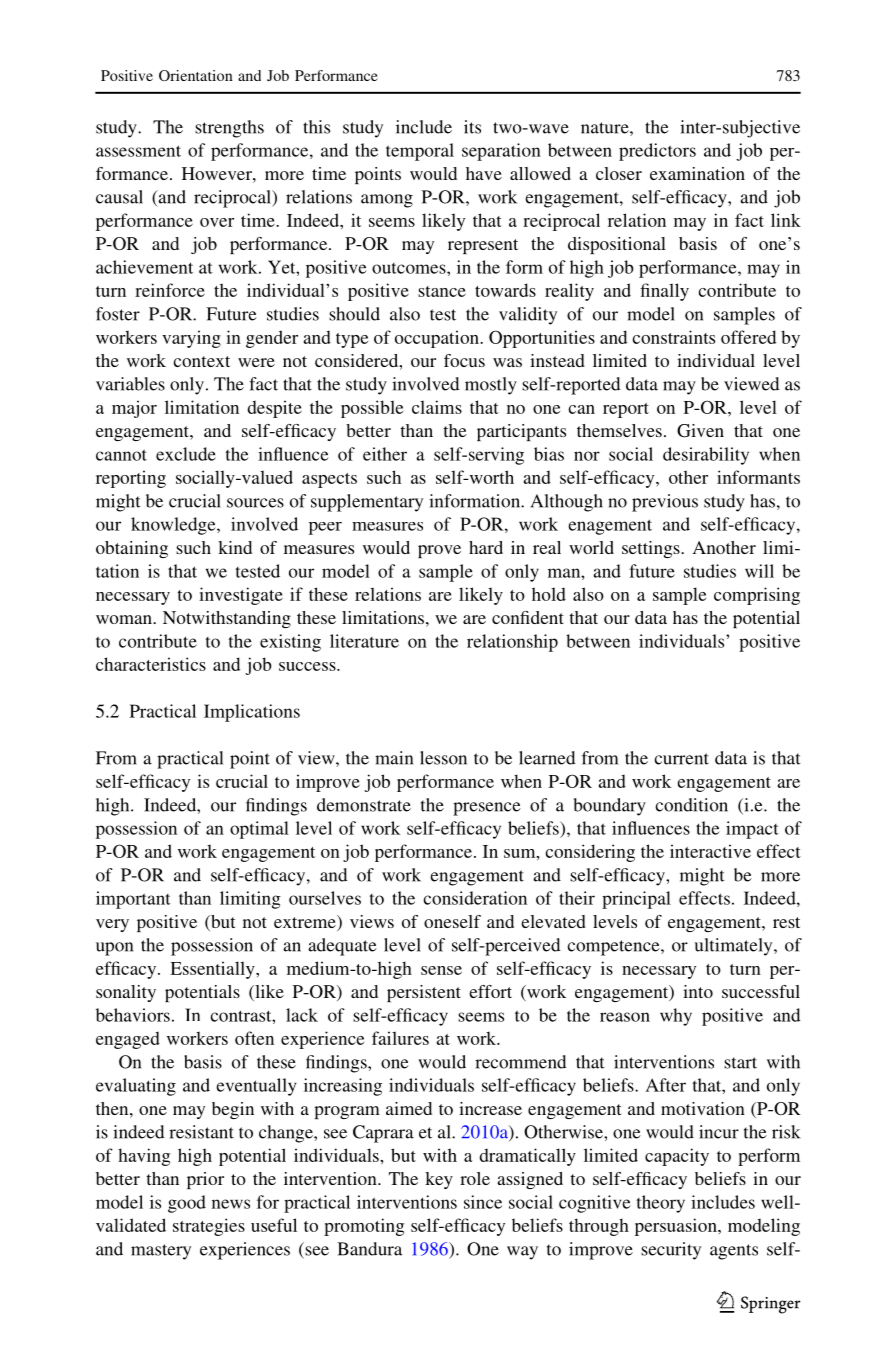  What do you see at coordinates (483, 1202) in the screenshot?
I see `since` at bounding box center [483, 1202].
